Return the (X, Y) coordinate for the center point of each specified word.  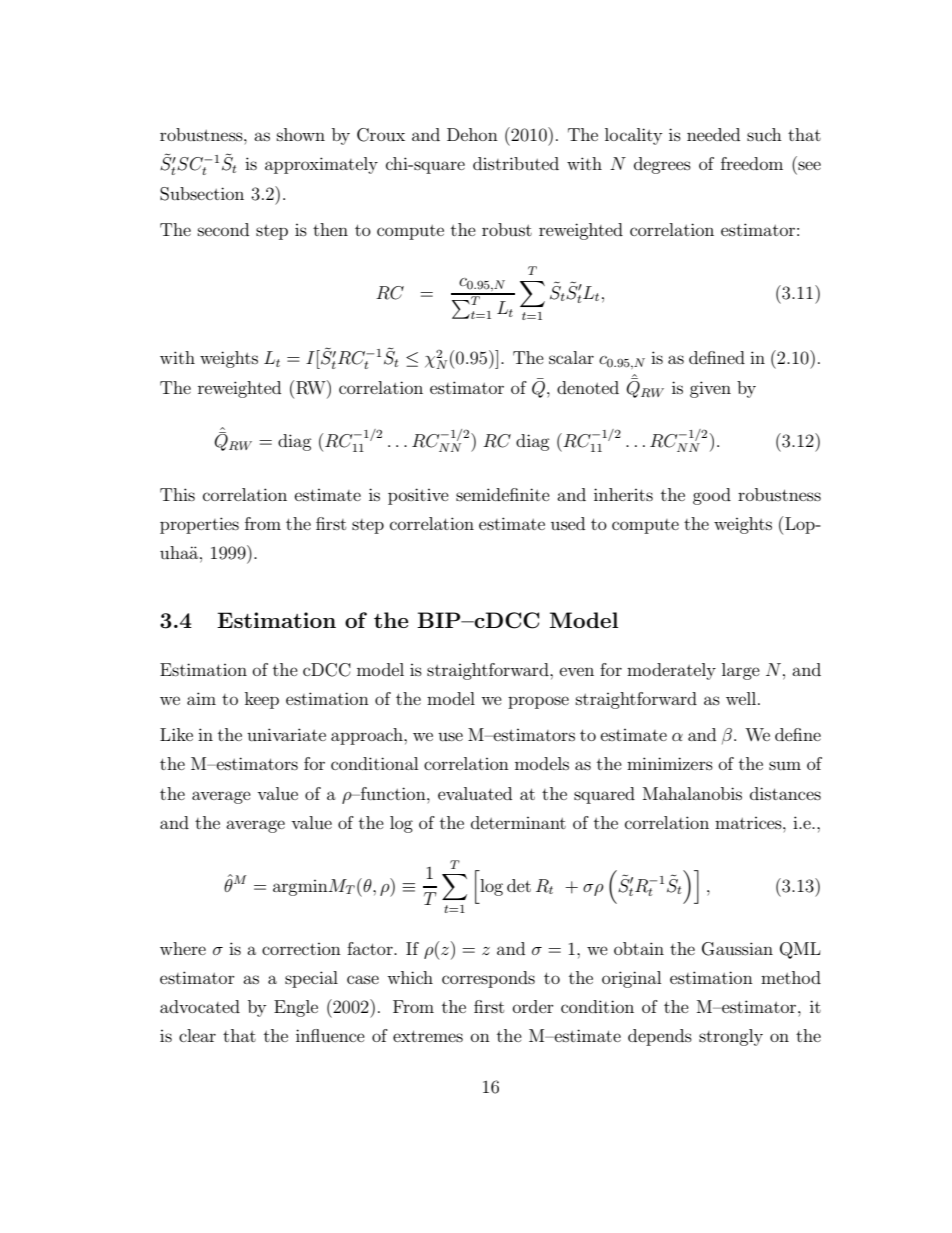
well (742, 698)
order (533, 1006)
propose (538, 702)
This (177, 494)
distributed (516, 163)
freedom (752, 163)
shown (301, 134)
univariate (286, 734)
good (712, 496)
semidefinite (503, 494)
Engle (296, 1008)
